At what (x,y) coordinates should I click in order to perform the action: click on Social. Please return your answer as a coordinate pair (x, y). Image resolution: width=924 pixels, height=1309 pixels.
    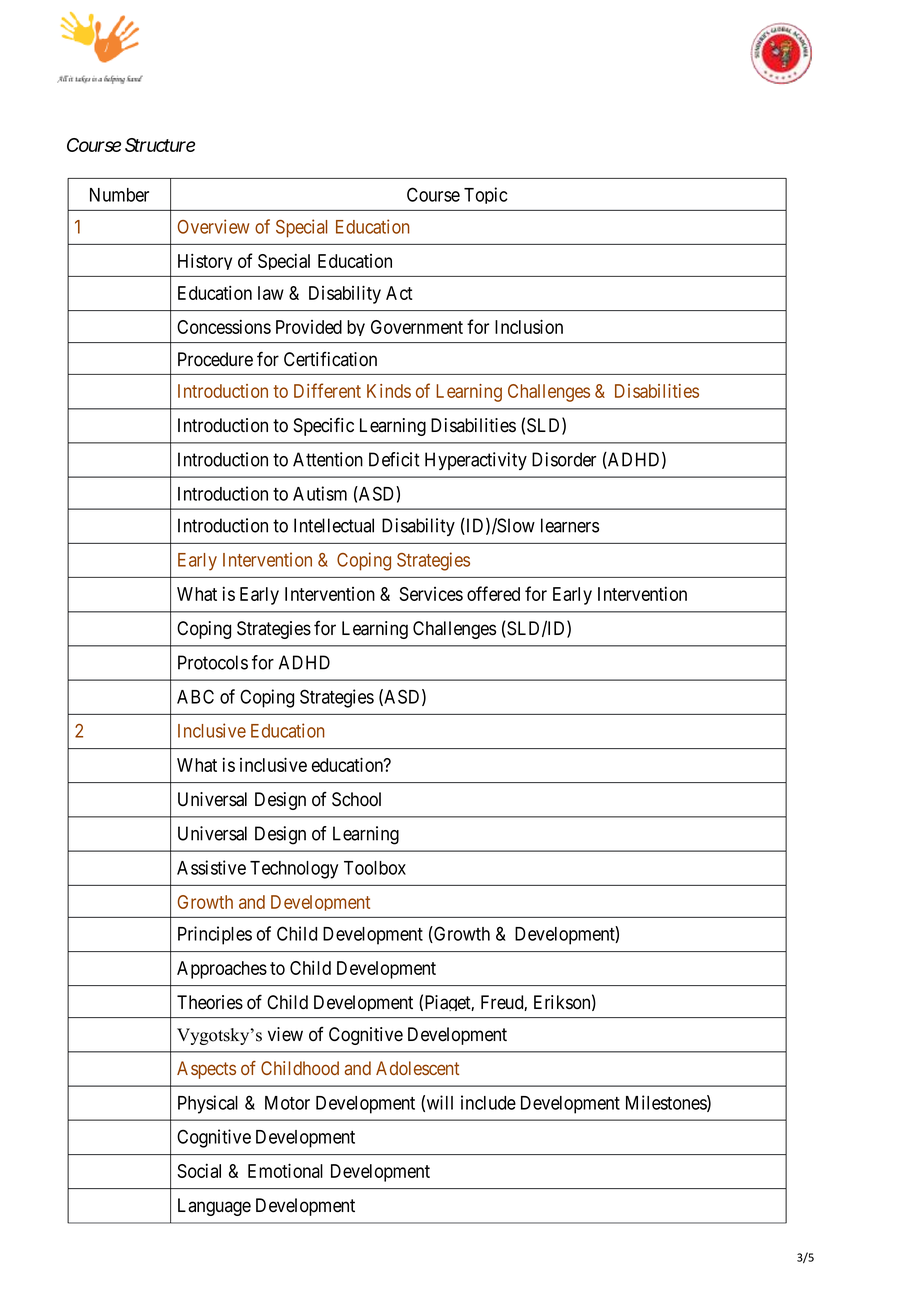
    Looking at the image, I should click on (199, 1171).
